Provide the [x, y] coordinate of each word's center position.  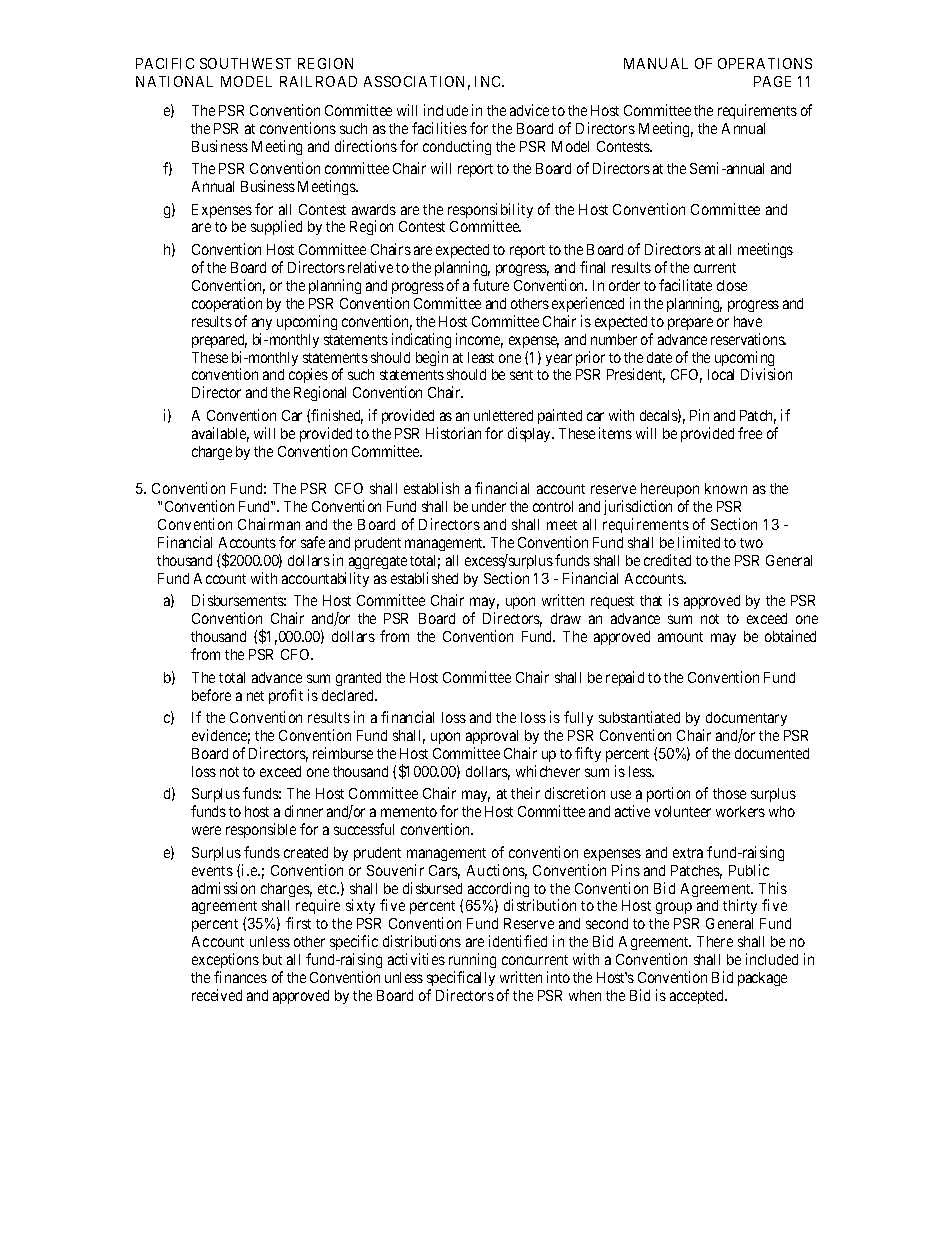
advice [529, 110]
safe [313, 542]
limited [699, 542]
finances [240, 977]
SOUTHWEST [245, 63]
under [489, 506]
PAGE [772, 81]
